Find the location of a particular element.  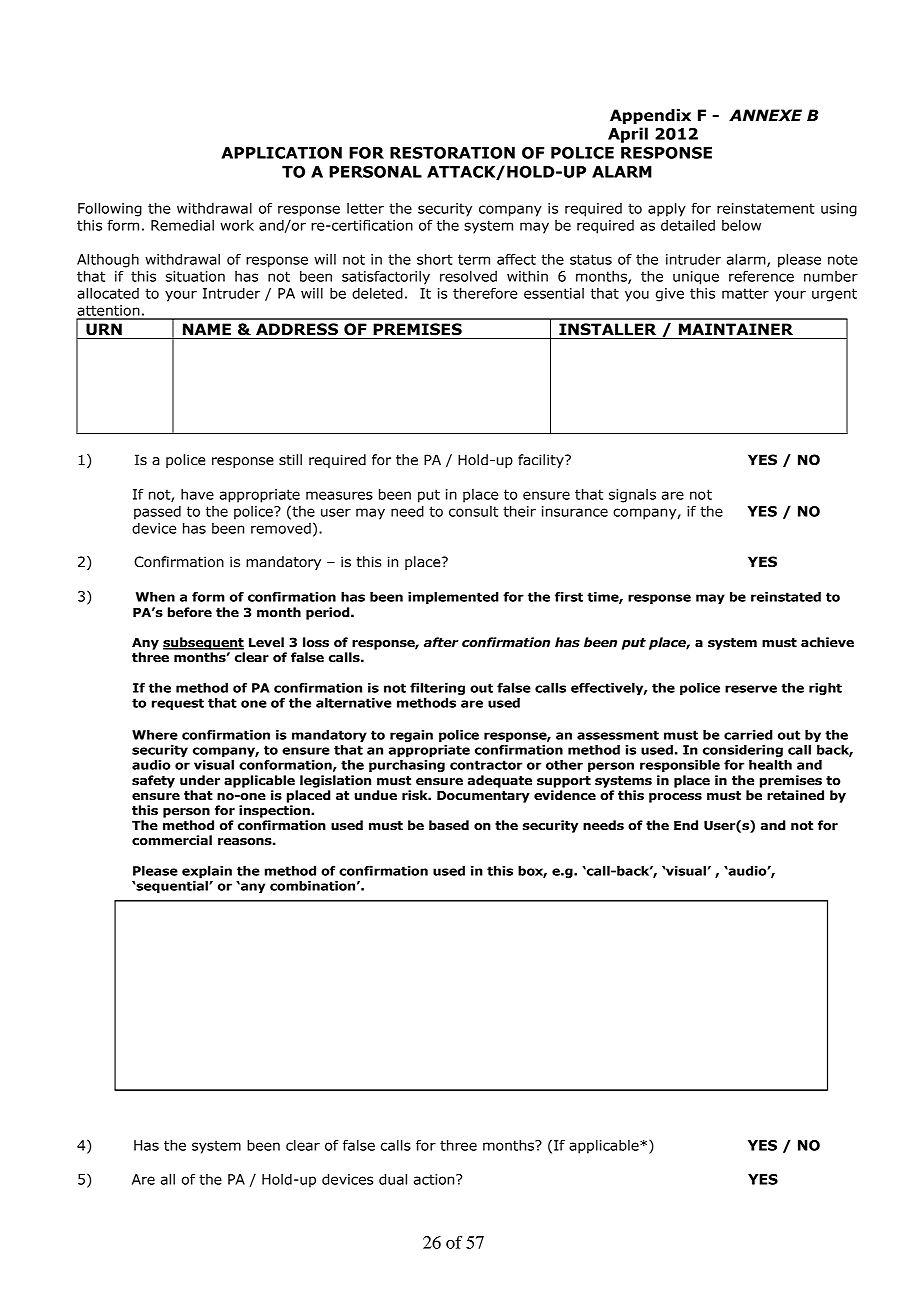

therefore is located at coordinates (485, 293).
